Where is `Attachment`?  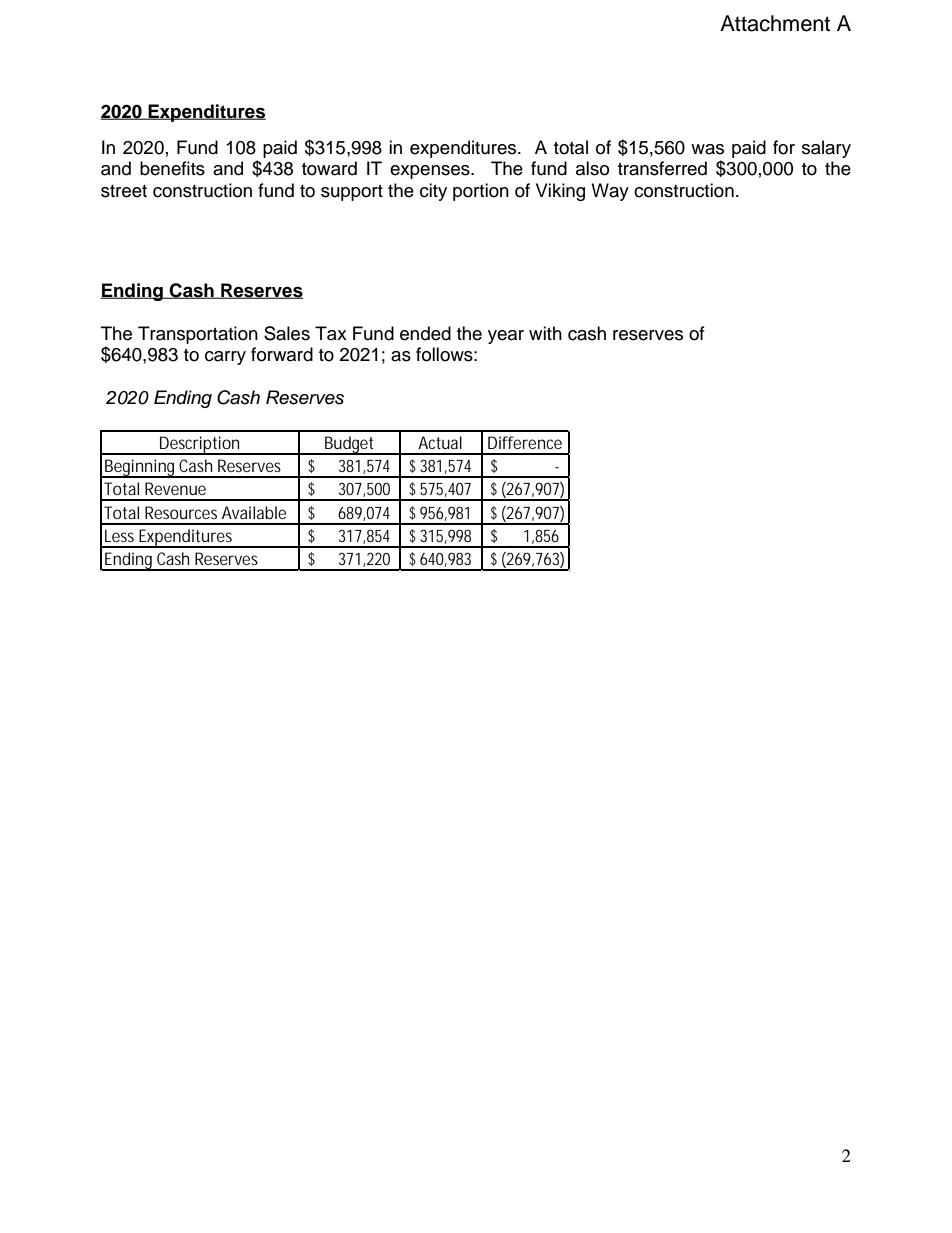
Attachment is located at coordinates (775, 23).
